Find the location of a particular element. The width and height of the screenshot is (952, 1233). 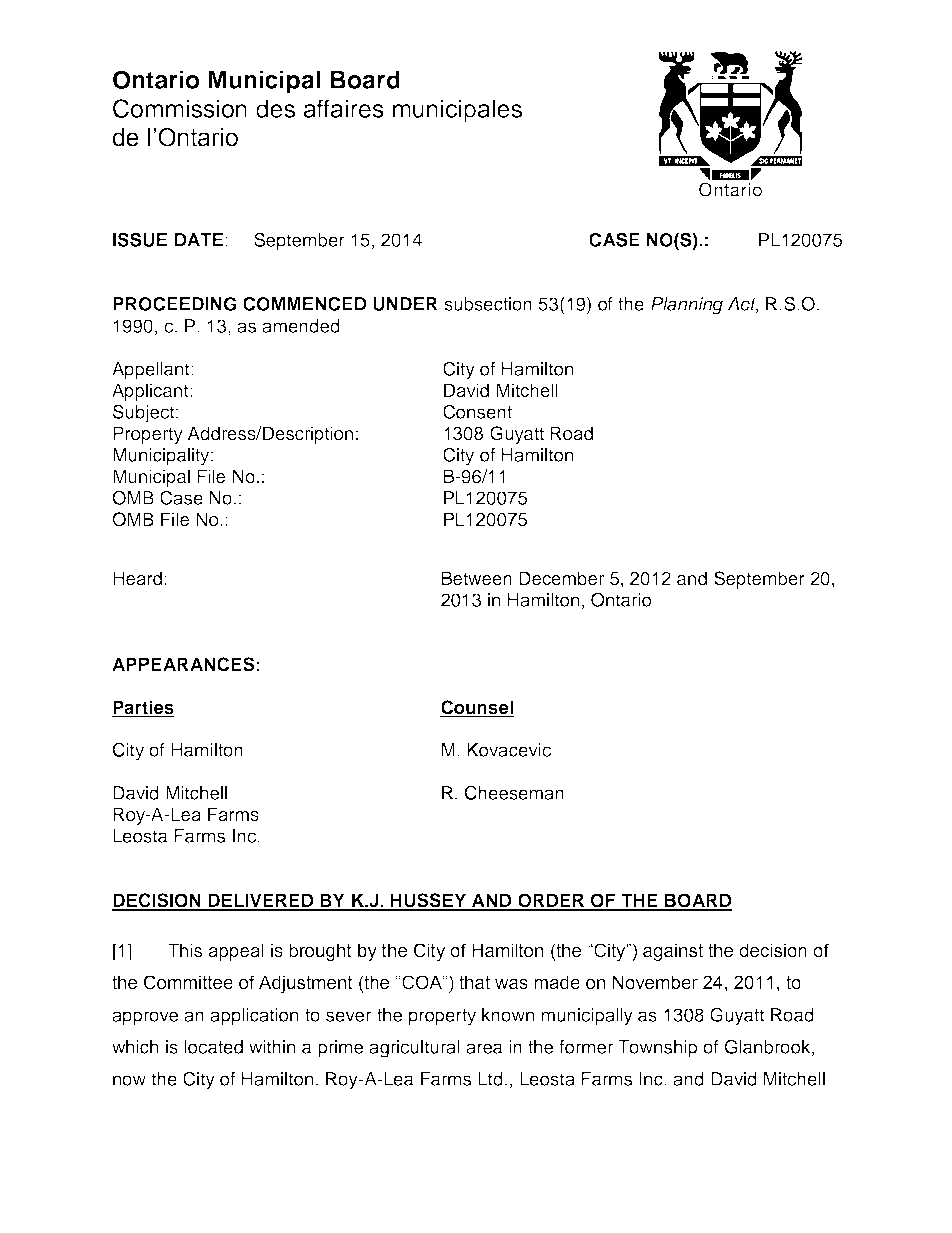

agricultural is located at coordinates (414, 1049).
